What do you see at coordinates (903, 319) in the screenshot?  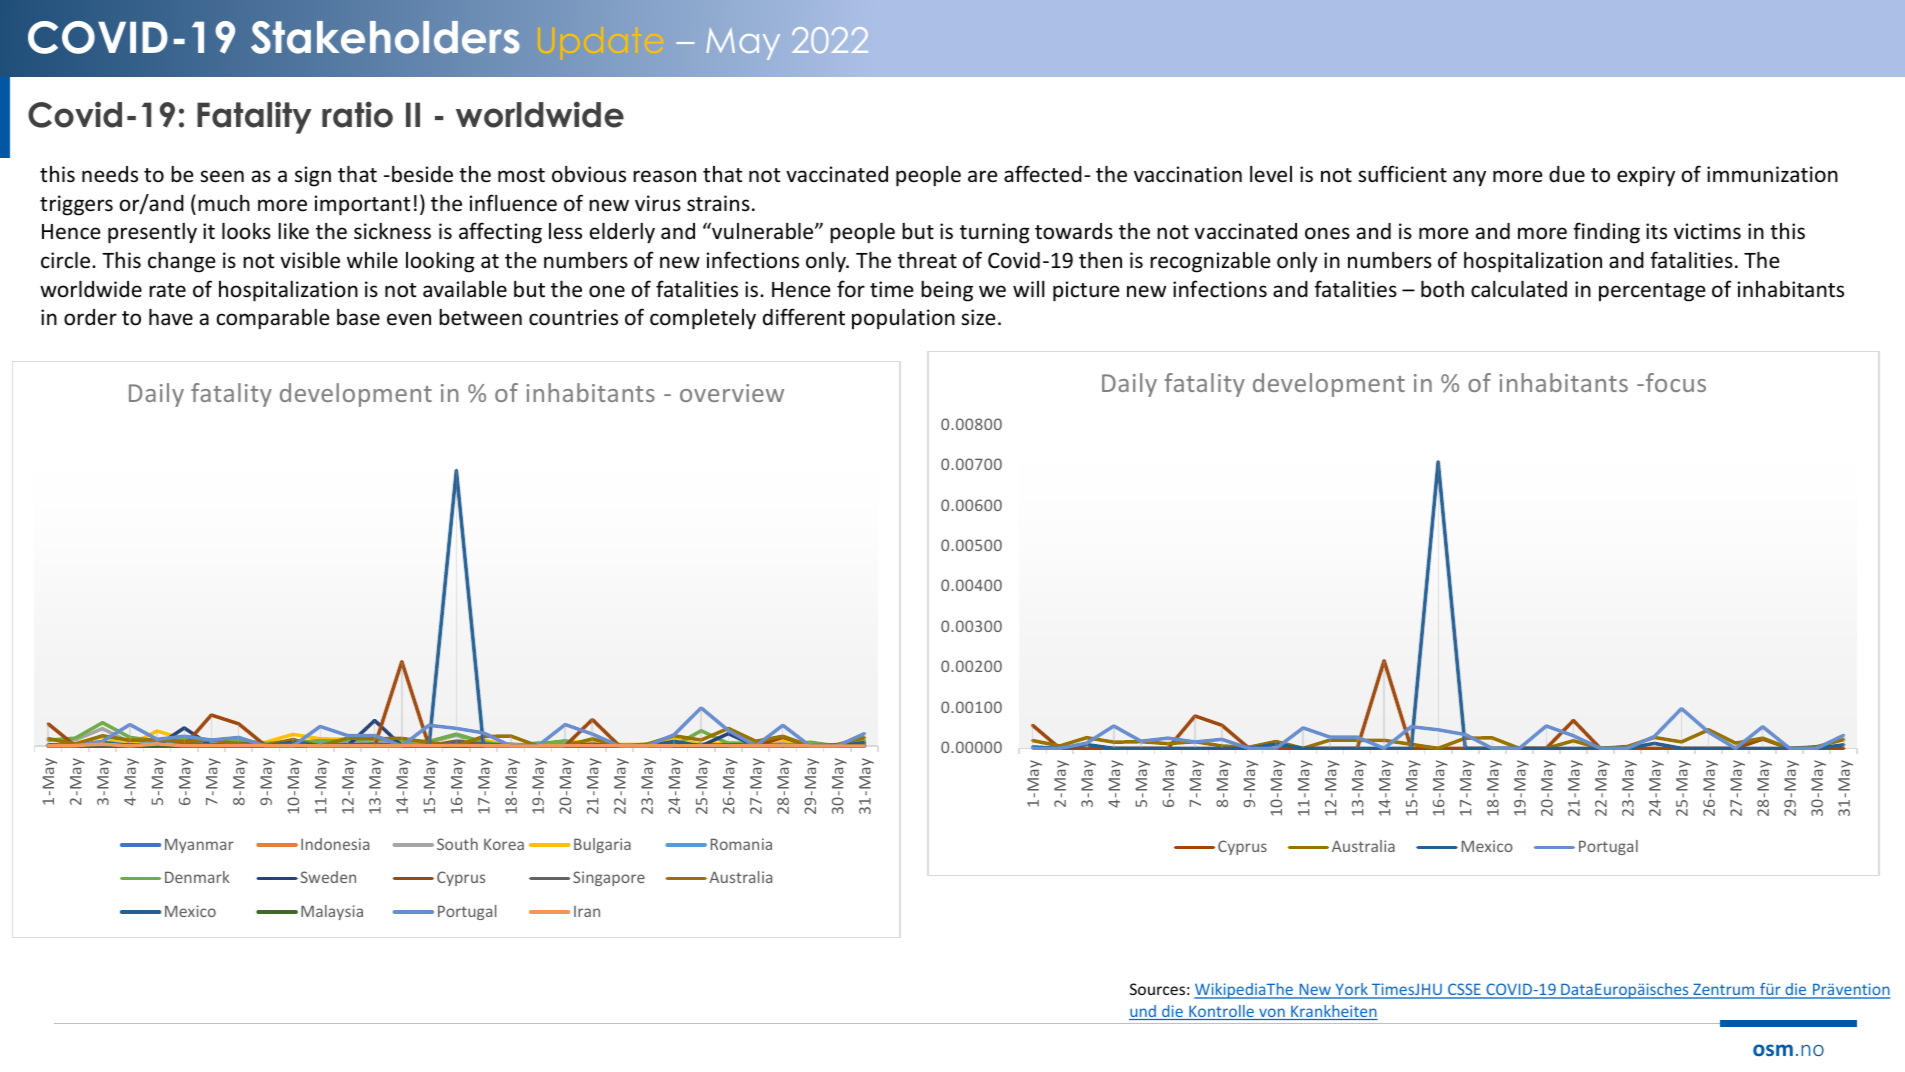 I see `population` at bounding box center [903, 319].
